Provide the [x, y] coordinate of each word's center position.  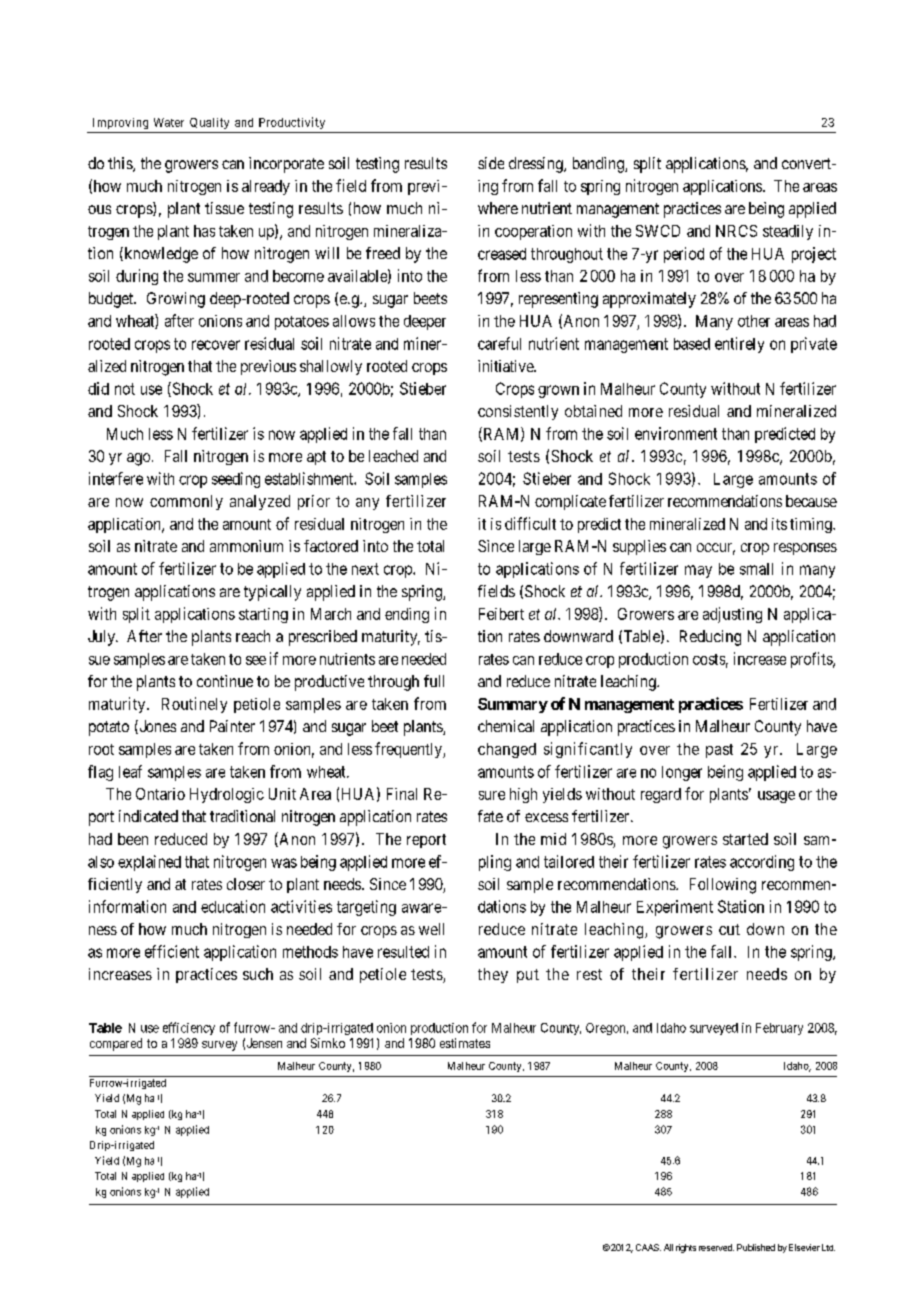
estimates [465, 1043]
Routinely [194, 705]
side [491, 163]
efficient [172, 951]
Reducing [710, 638]
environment [676, 433]
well [431, 929]
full [434, 681]
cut [729, 929]
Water [169, 122]
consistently [518, 412]
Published [756, 1247]
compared [116, 1044]
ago [138, 459]
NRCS [736, 231]
